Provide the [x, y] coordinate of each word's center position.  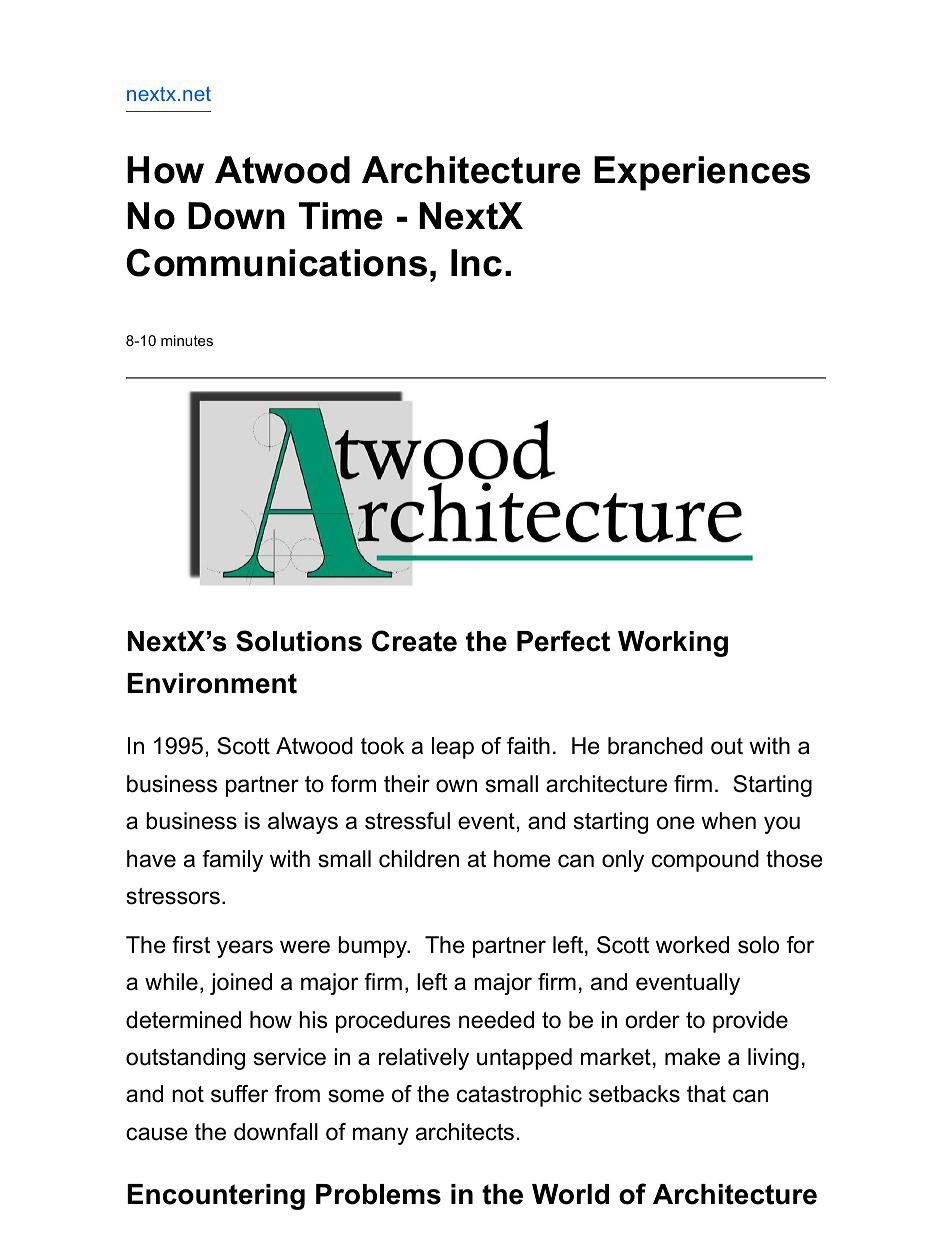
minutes [187, 340]
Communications [276, 263]
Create [414, 641]
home [522, 859]
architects [465, 1132]
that [706, 1094]
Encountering [216, 1197]
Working [673, 644]
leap [453, 748]
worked [692, 945]
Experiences [702, 173]
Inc [476, 263]
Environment [212, 683]
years [245, 949]
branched [655, 746]
